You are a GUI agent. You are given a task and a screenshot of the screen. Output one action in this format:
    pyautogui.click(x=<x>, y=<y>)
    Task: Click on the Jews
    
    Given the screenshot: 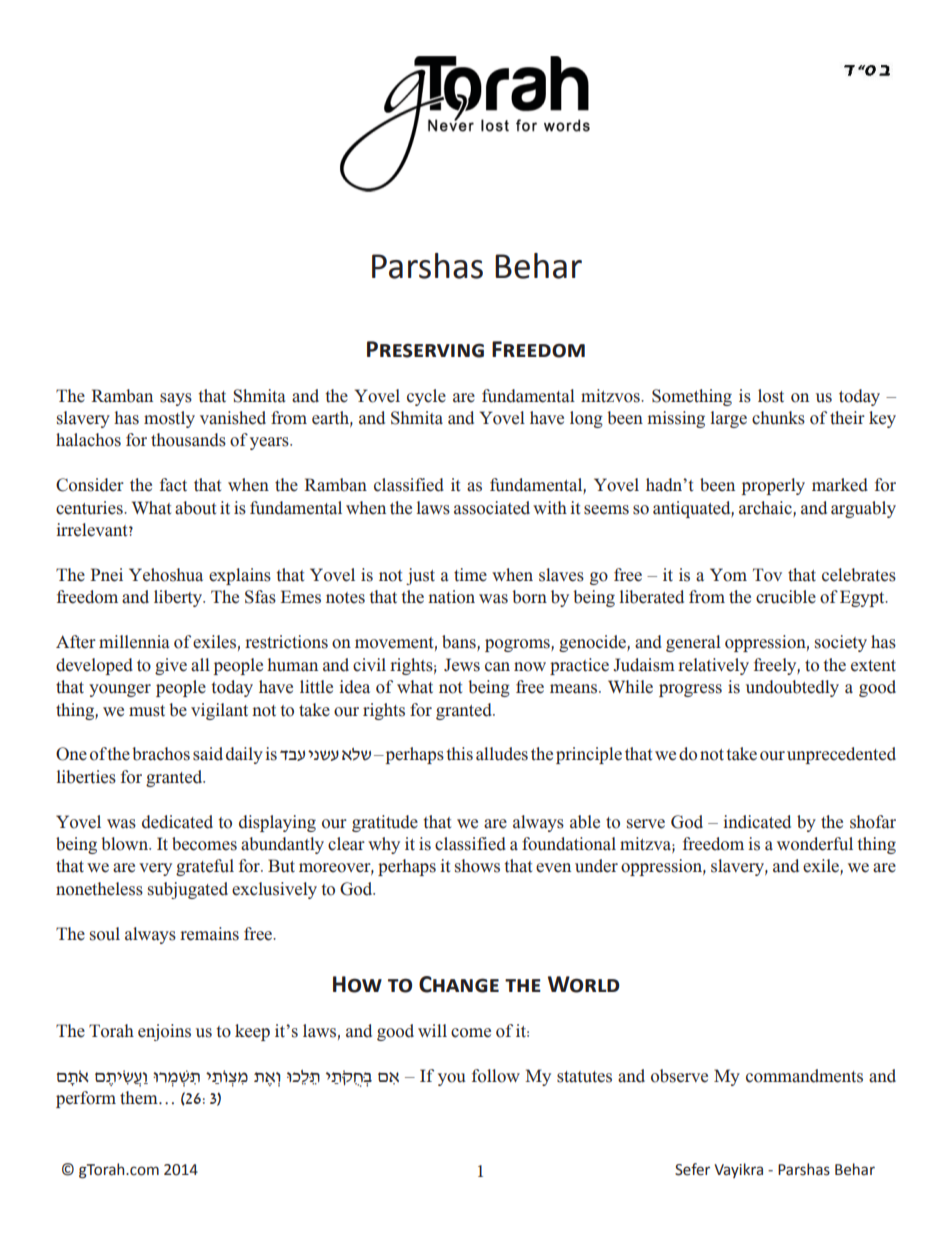 What is the action you would take?
    pyautogui.click(x=462, y=665)
